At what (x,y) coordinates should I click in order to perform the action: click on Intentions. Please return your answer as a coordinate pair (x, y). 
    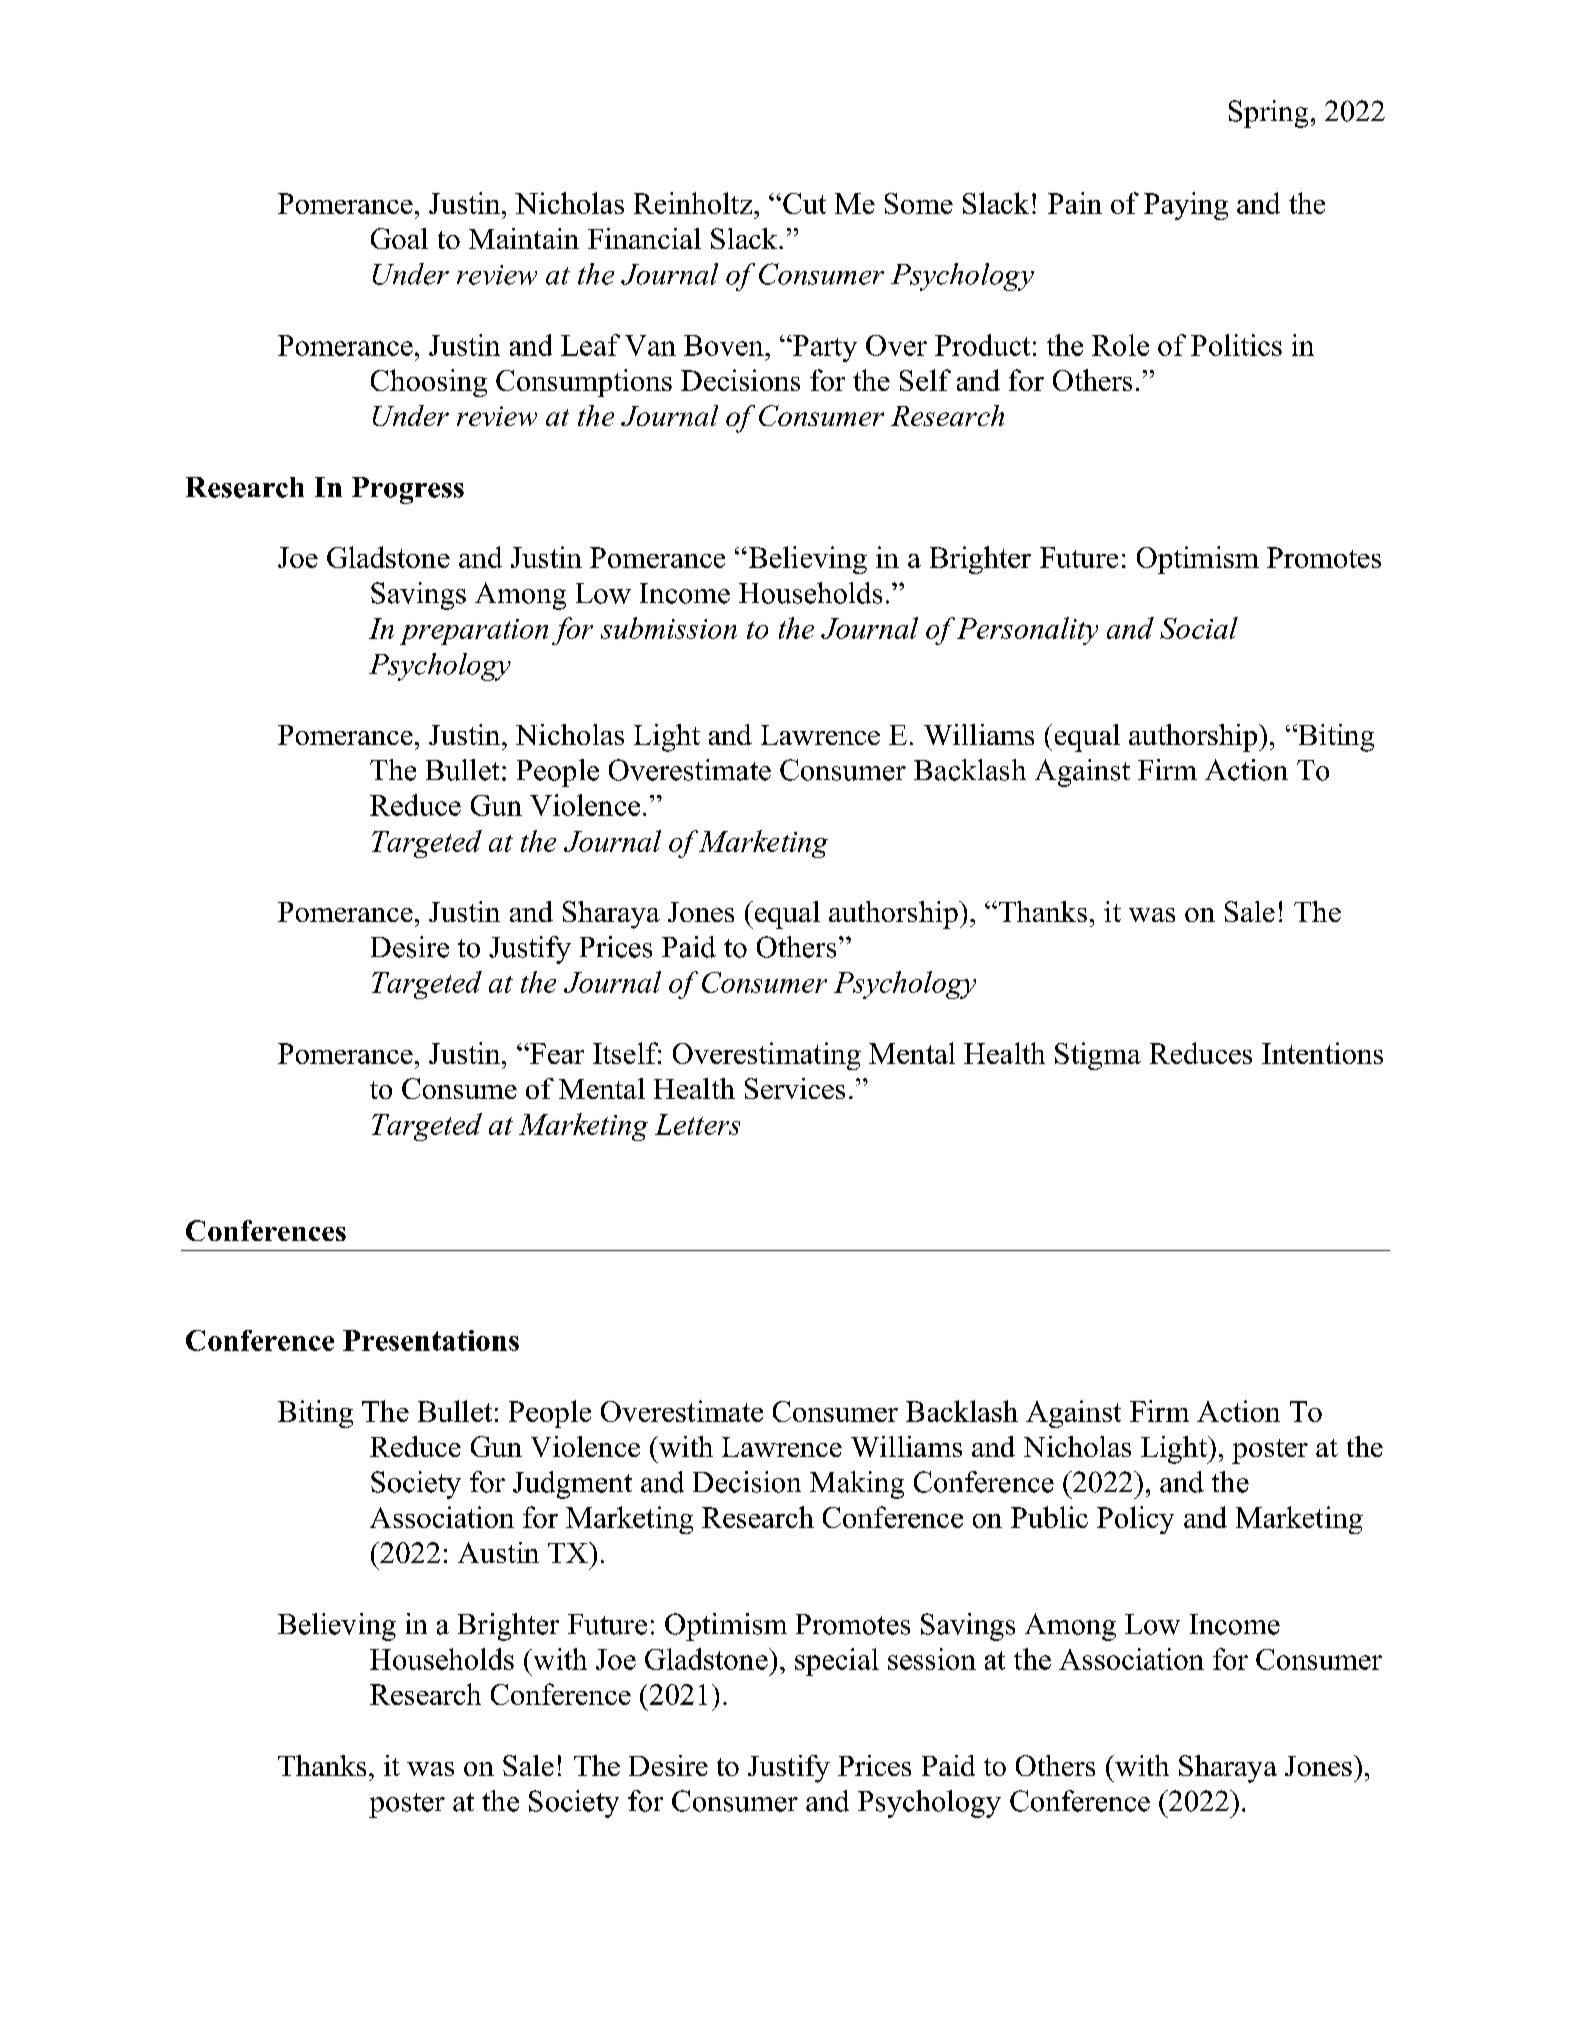
    Looking at the image, I should click on (1322, 1053).
